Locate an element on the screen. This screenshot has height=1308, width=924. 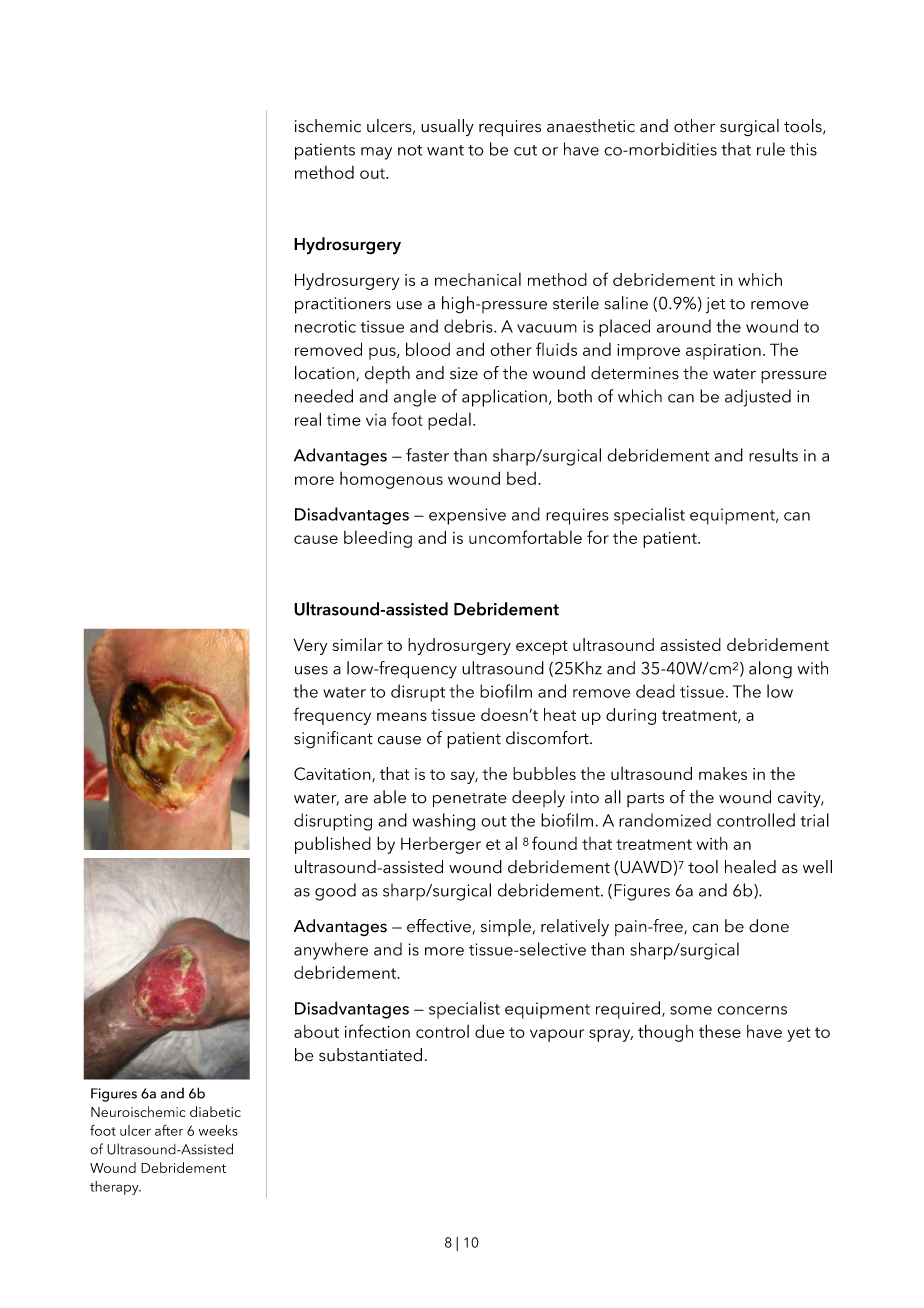
rule is located at coordinates (771, 149).
